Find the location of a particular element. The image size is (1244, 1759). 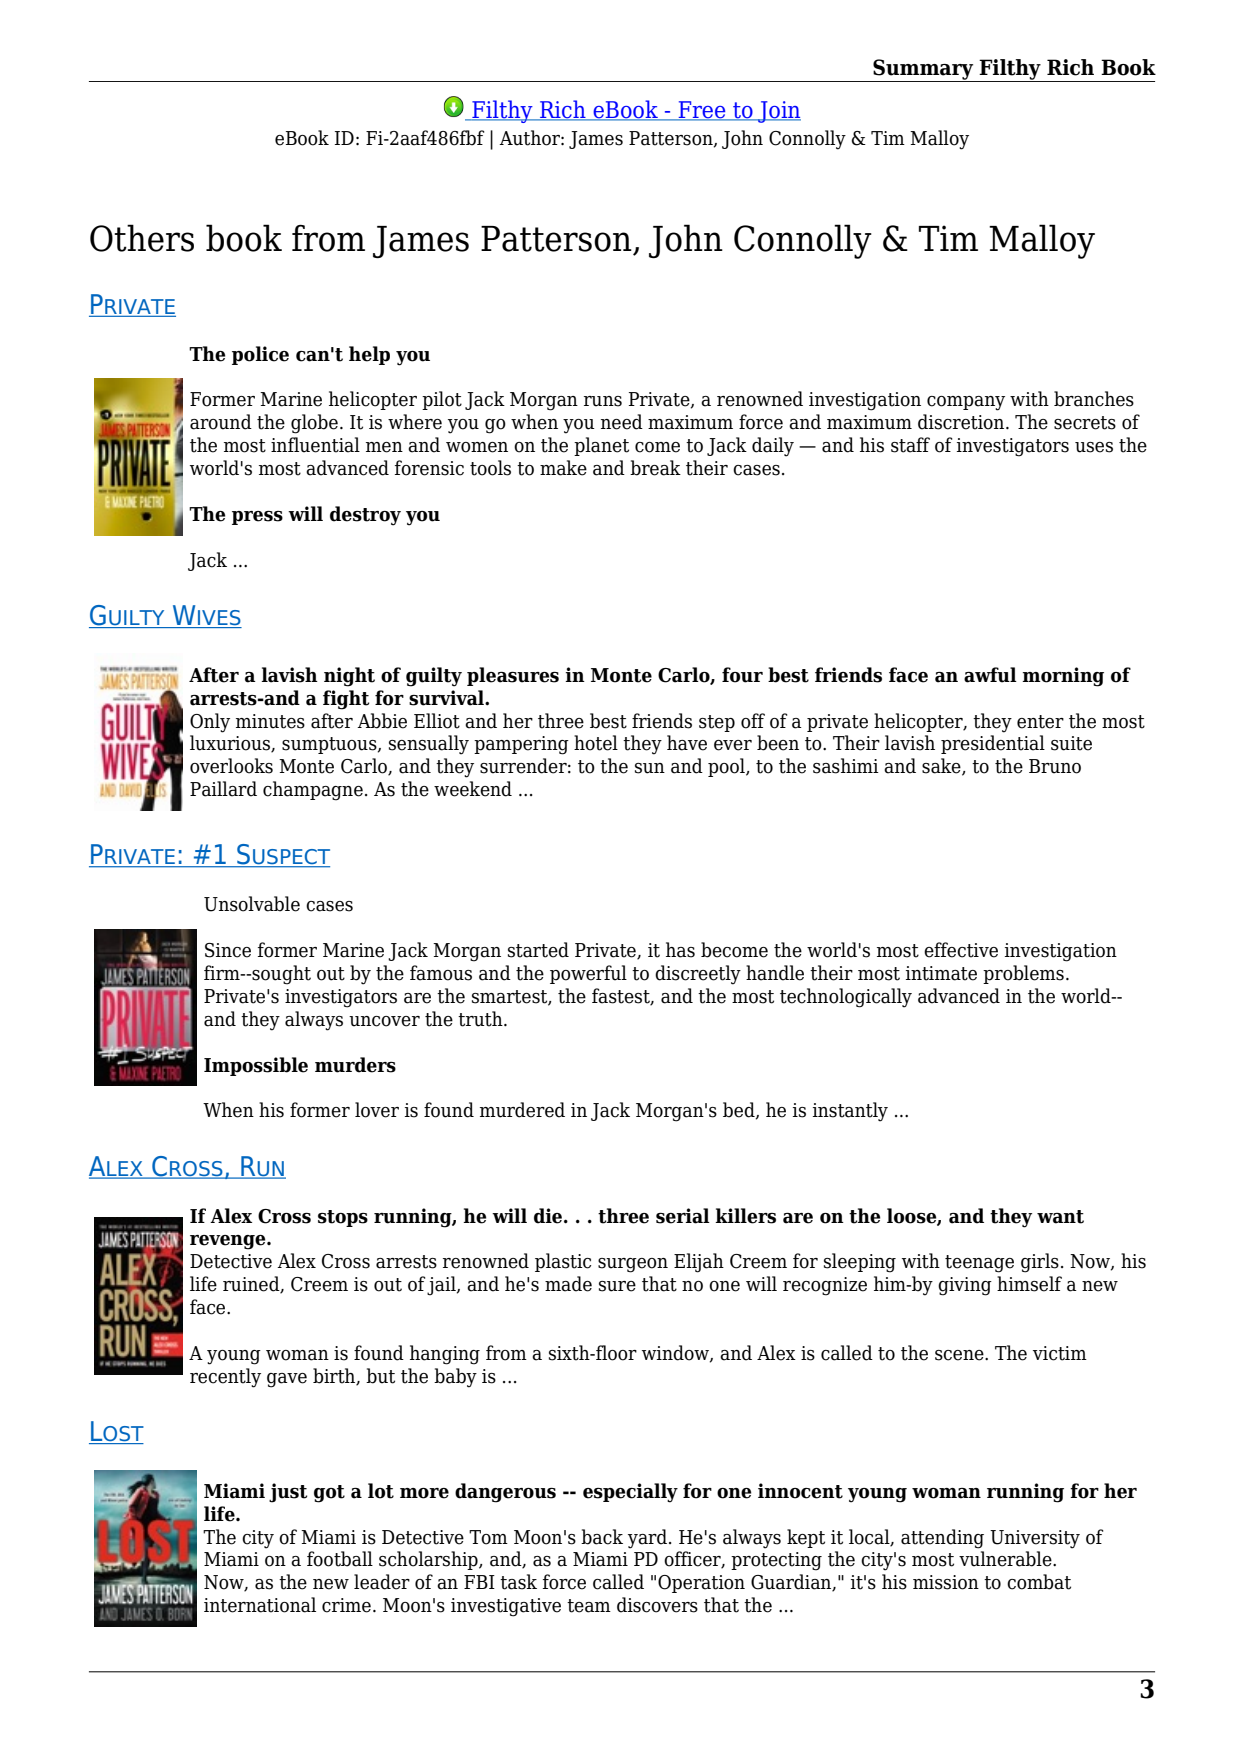

discretion is located at coordinates (962, 422).
